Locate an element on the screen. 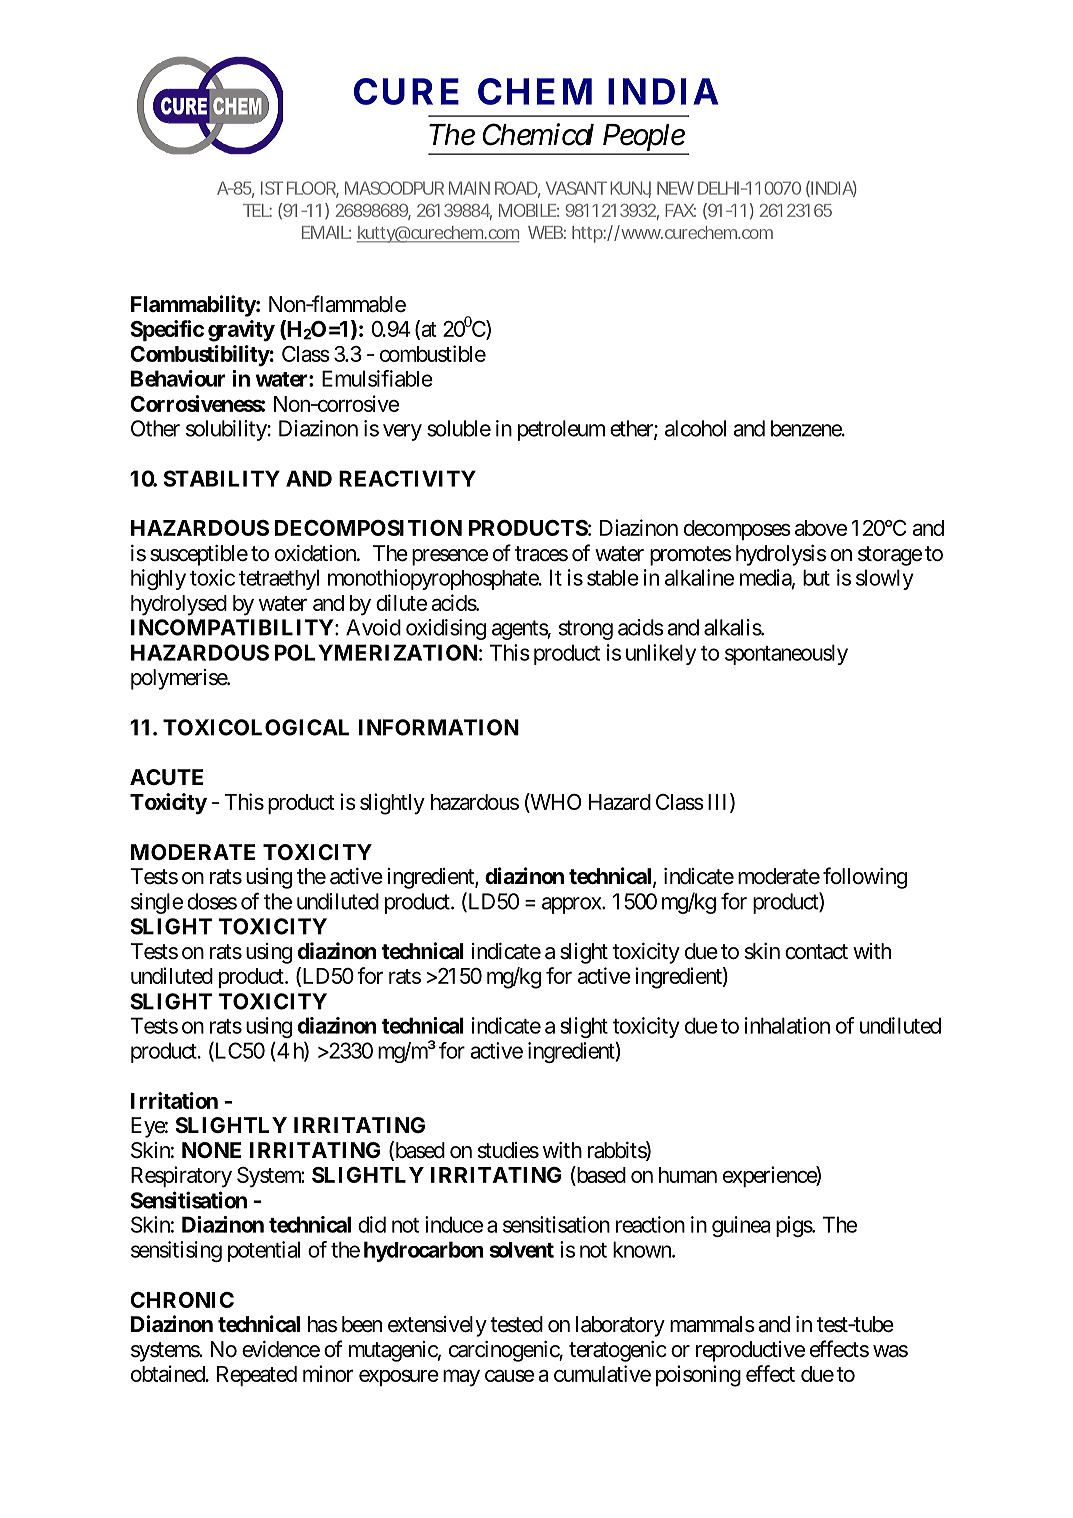  following is located at coordinates (865, 878).
